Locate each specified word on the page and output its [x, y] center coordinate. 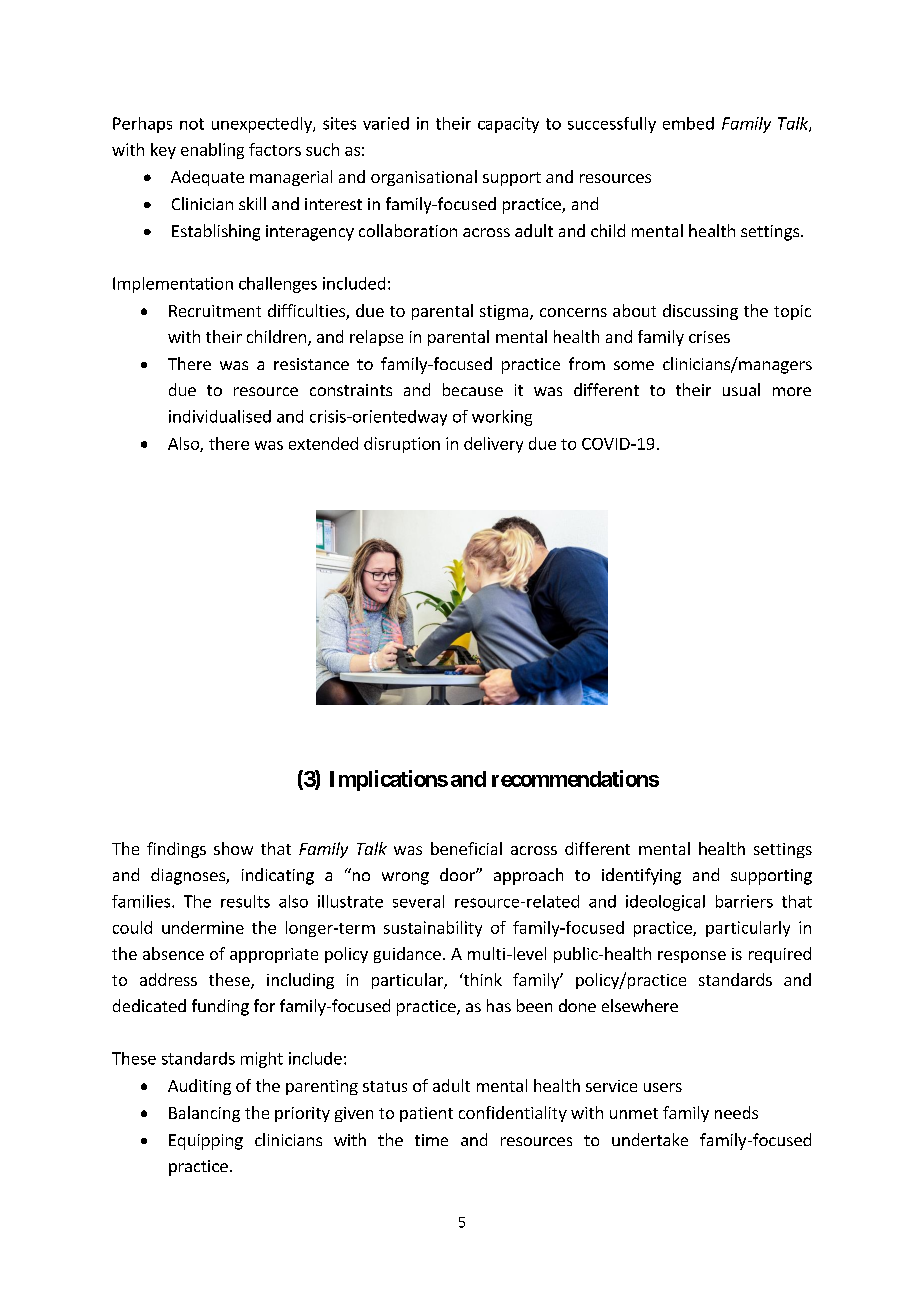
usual [741, 389]
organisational [424, 178]
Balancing [204, 1114]
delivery [493, 445]
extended [323, 443]
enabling [212, 151]
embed [688, 123]
